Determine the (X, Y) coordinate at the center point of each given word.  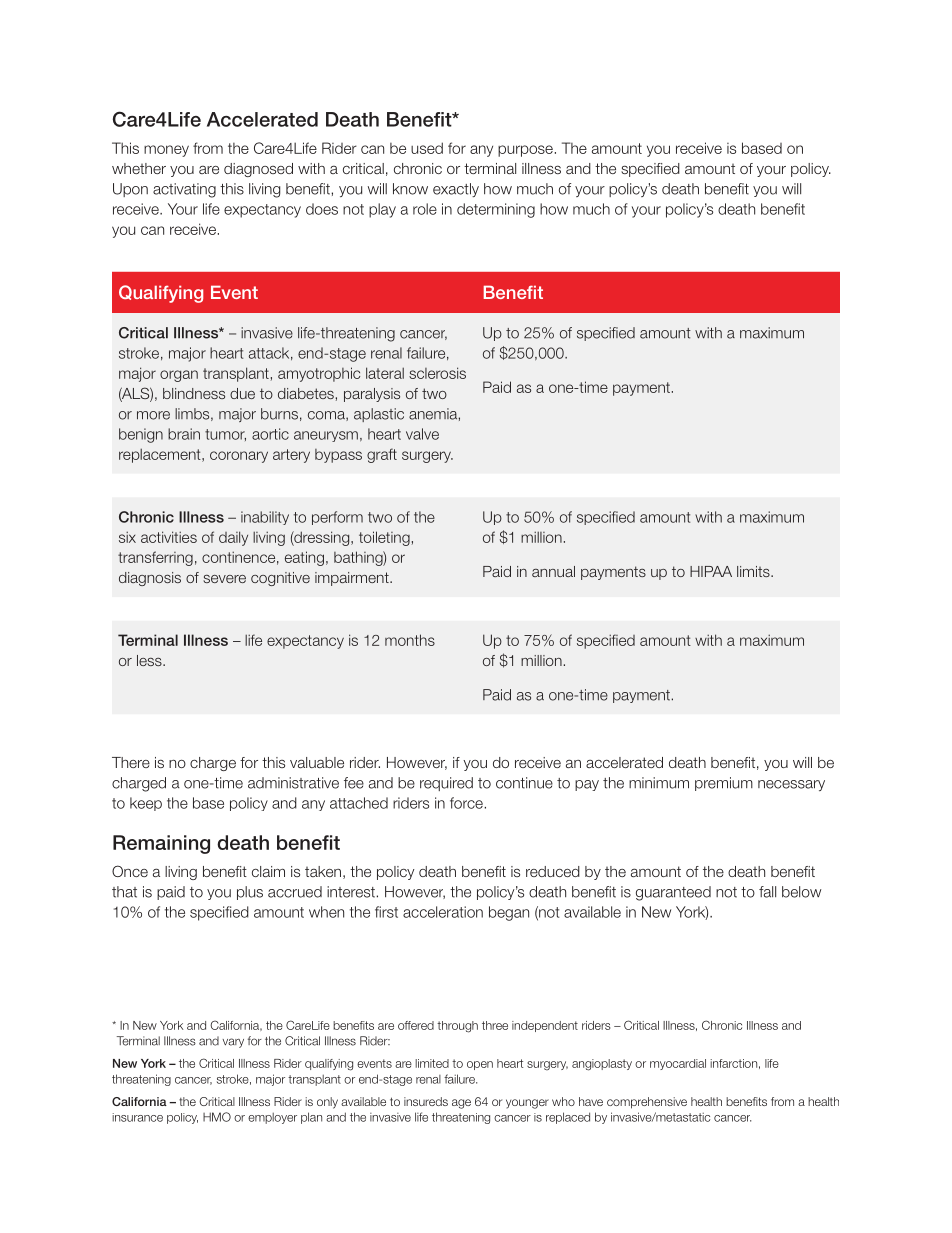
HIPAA (711, 571)
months (410, 640)
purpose (525, 151)
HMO (217, 1117)
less (150, 660)
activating (184, 190)
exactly (456, 190)
